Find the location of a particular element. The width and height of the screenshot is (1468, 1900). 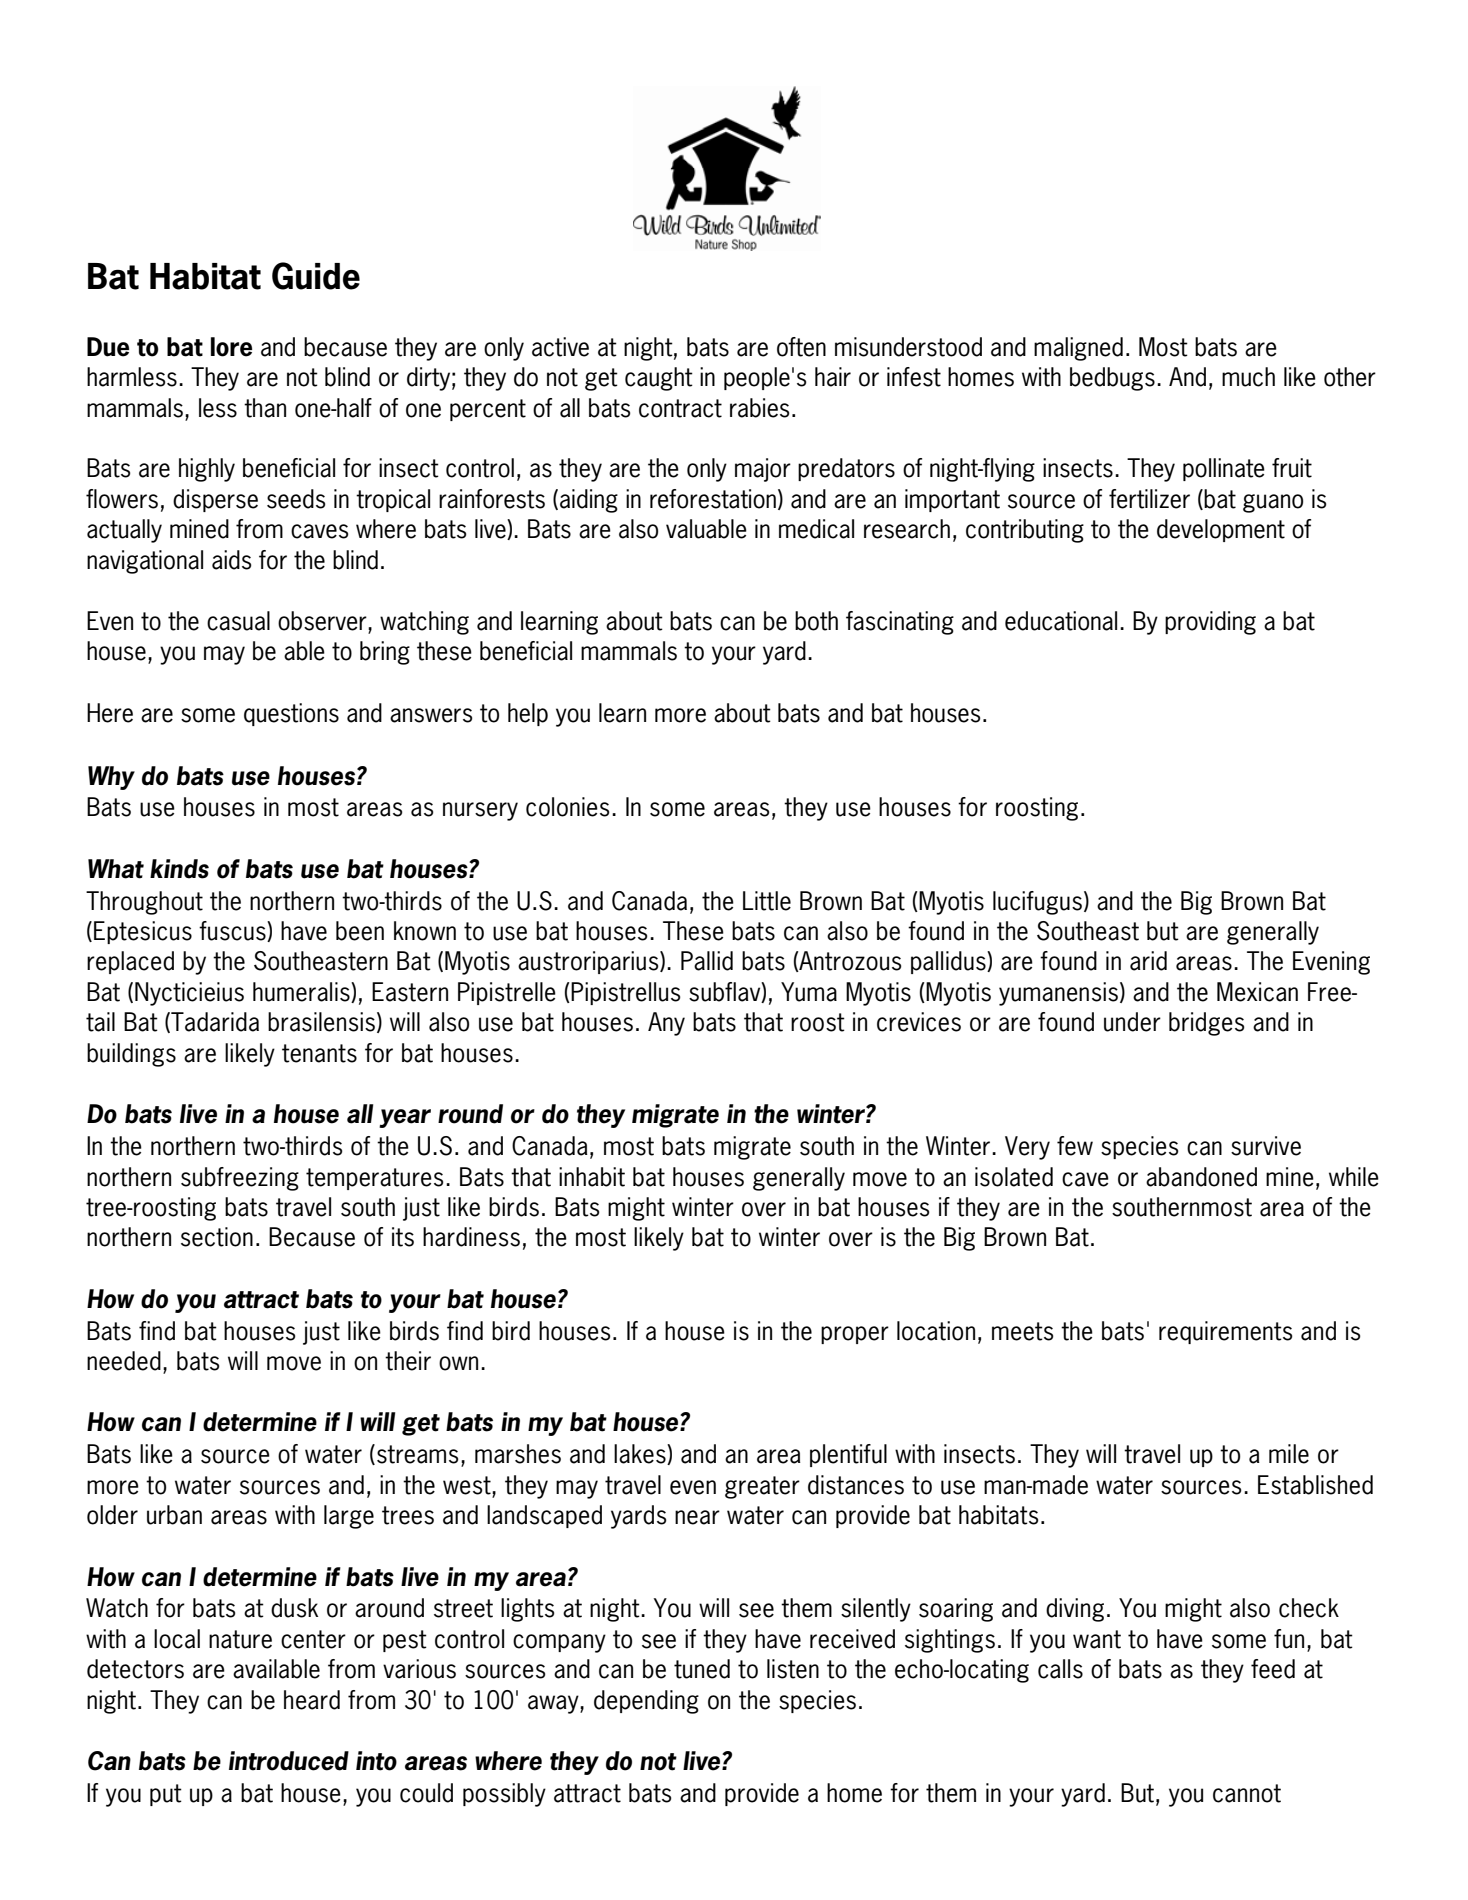

questions is located at coordinates (291, 714).
